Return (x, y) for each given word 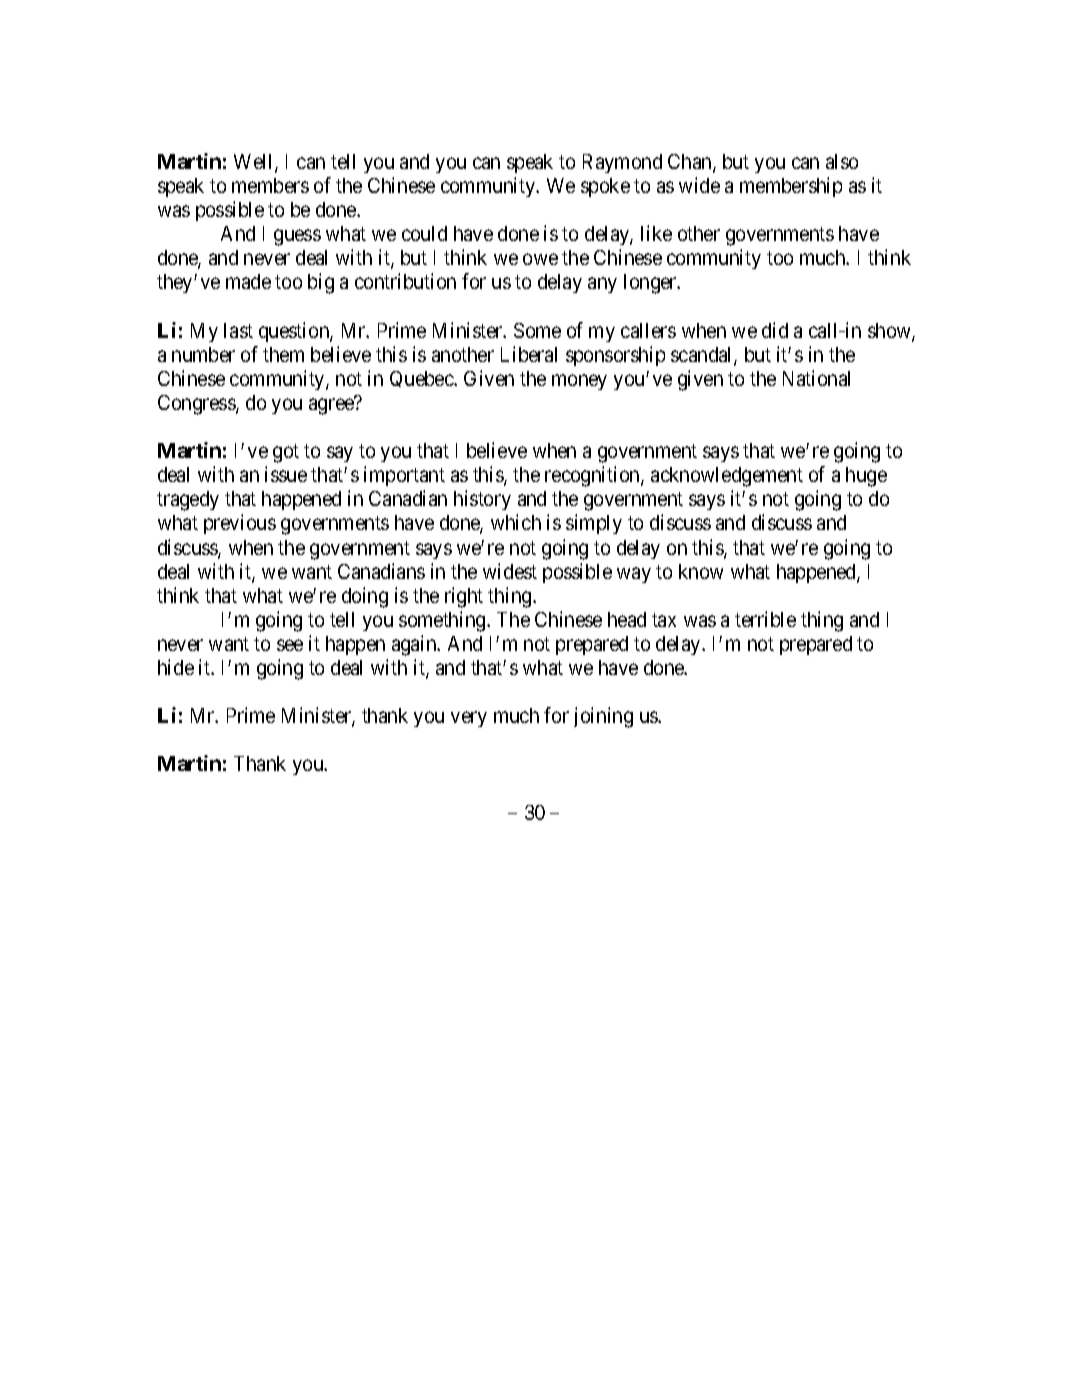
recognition (593, 476)
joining (603, 717)
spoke (605, 187)
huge (866, 477)
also (842, 161)
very (469, 719)
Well (255, 163)
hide (176, 667)
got (286, 453)
